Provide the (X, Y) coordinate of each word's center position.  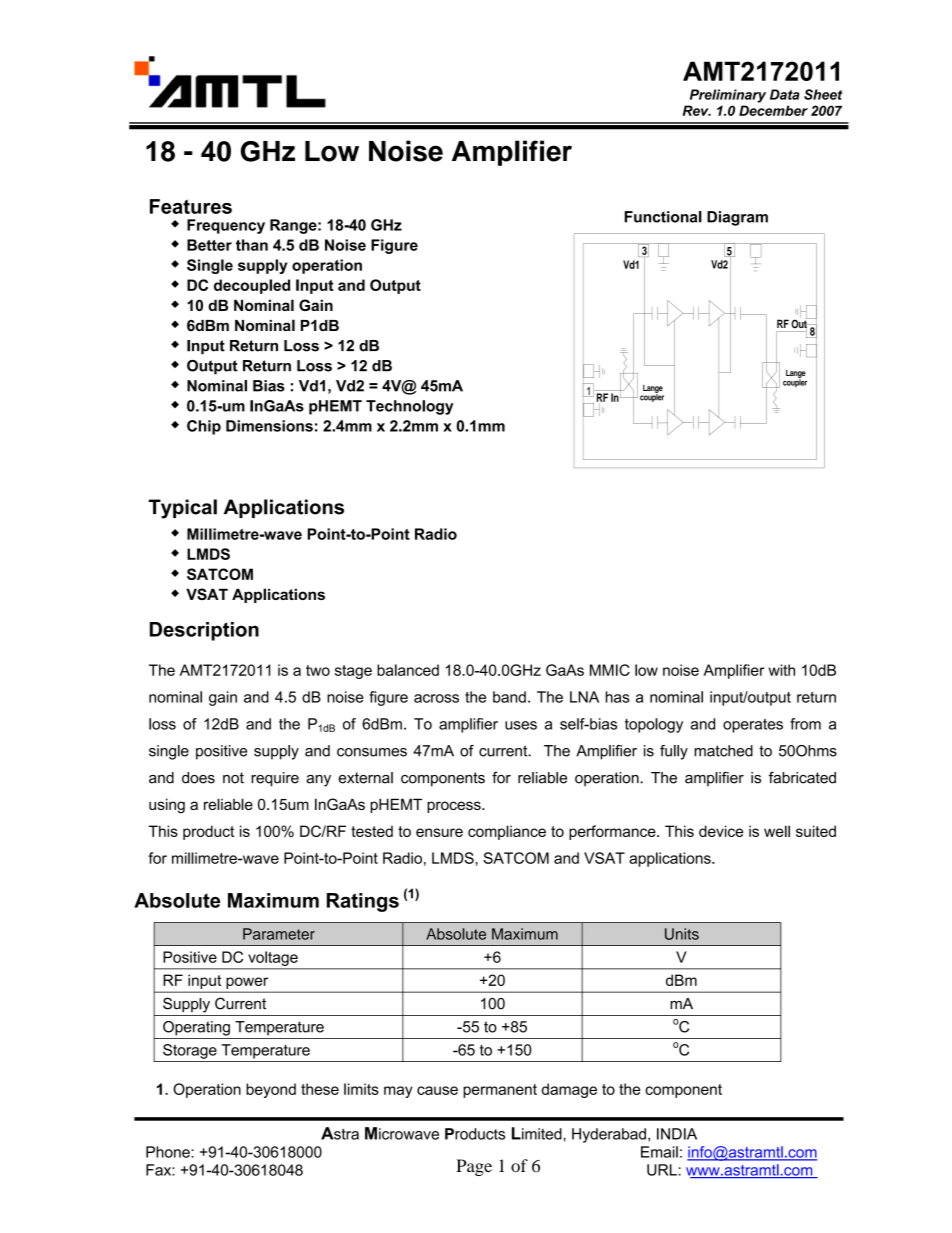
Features (191, 206)
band (509, 697)
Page (474, 1167)
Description (204, 631)
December (773, 110)
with (782, 670)
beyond (271, 1090)
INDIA (677, 1134)
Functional (663, 217)
